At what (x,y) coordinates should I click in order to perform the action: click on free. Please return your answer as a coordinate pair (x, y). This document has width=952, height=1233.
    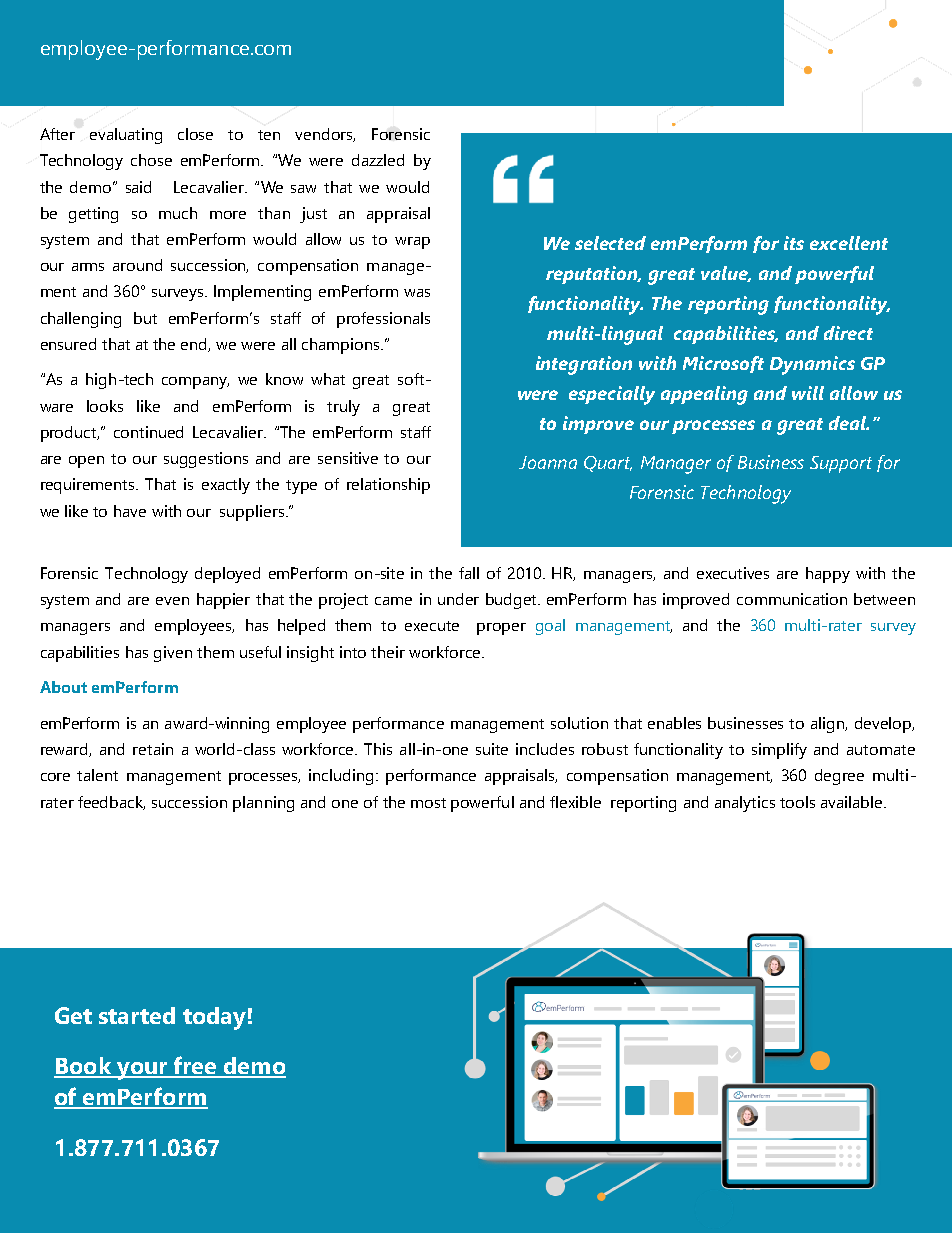
    Looking at the image, I should click on (195, 1066).
